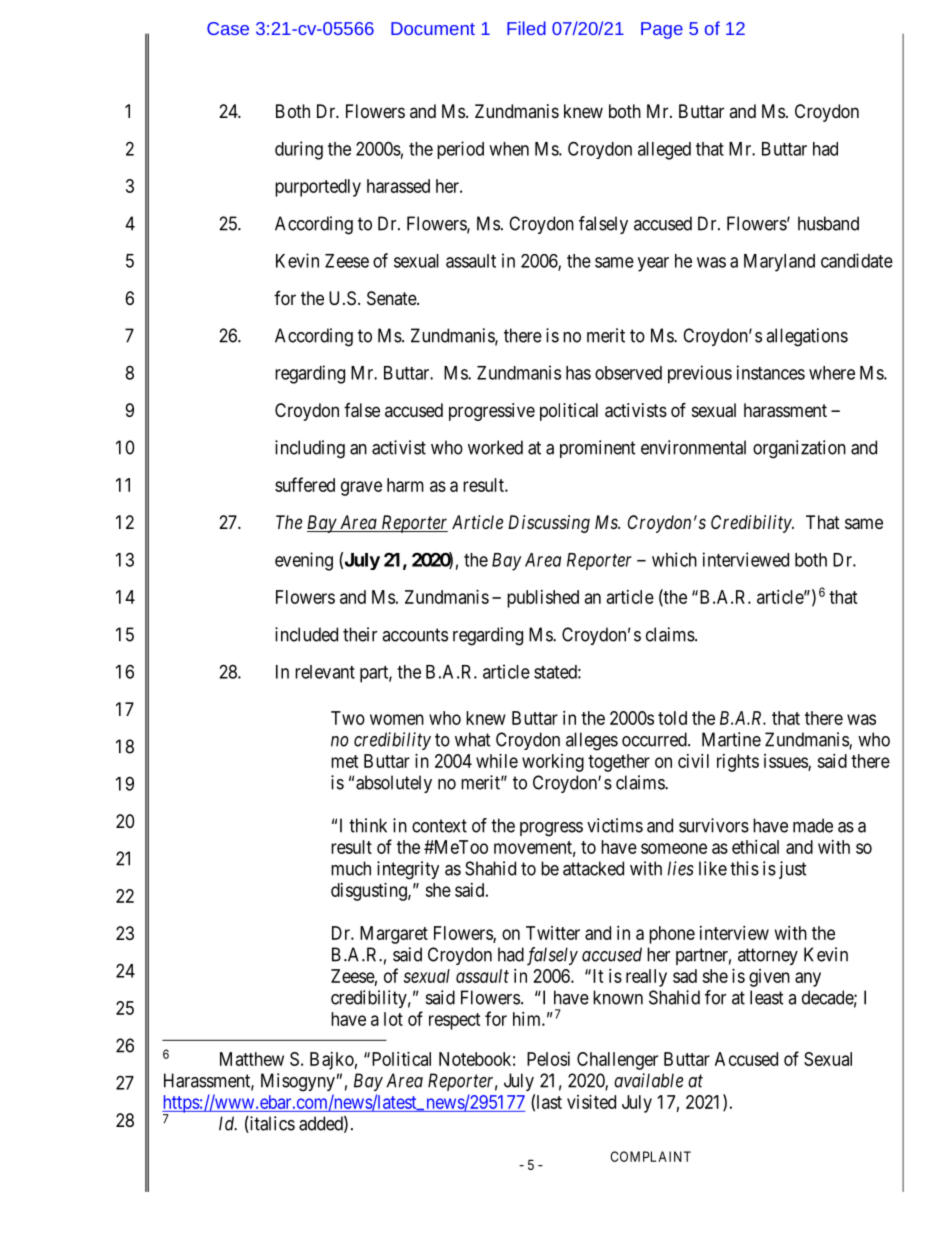 The width and height of the screenshot is (952, 1233). What do you see at coordinates (526, 28) in the screenshot?
I see `Filed` at bounding box center [526, 28].
